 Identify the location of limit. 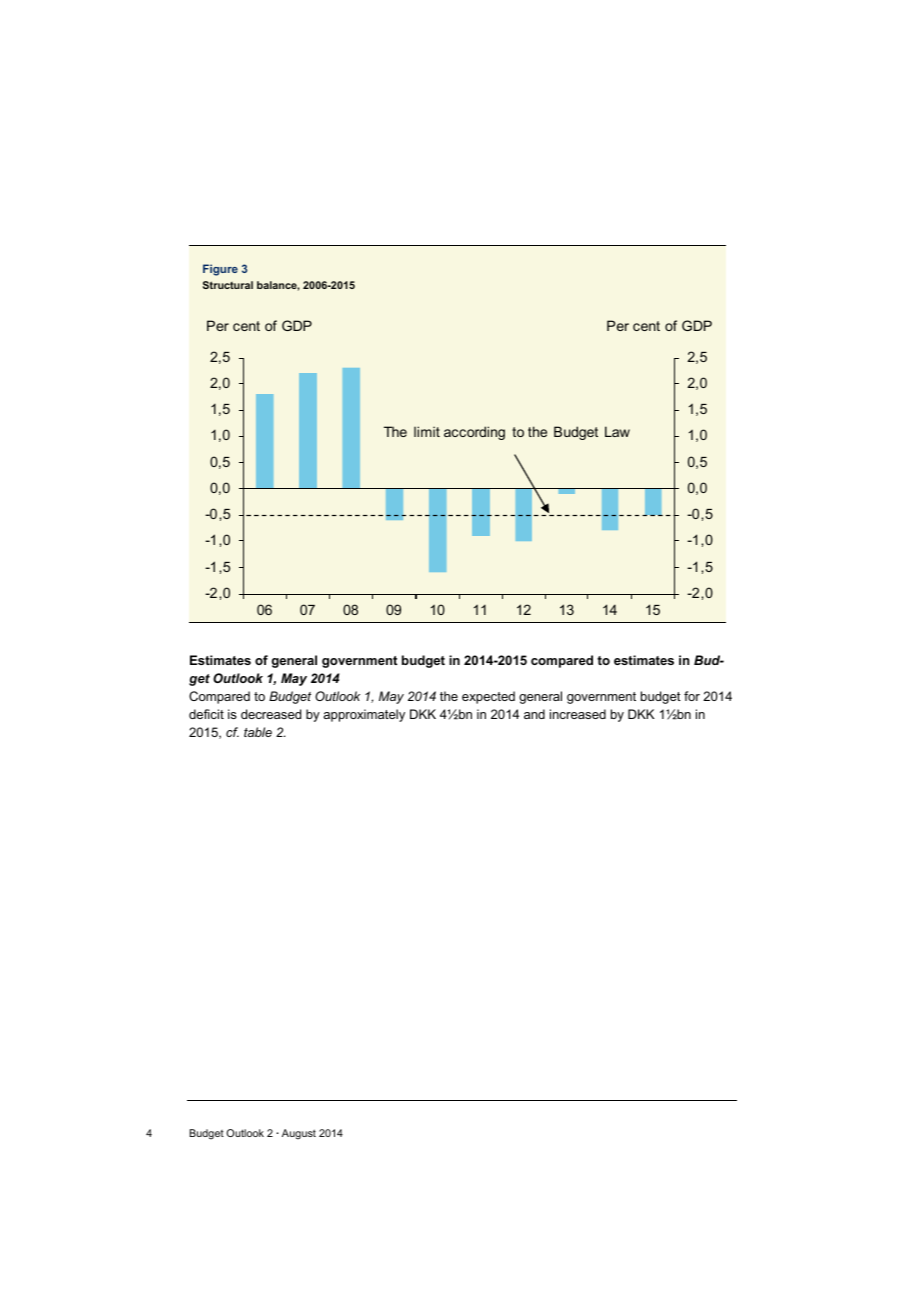
(427, 431).
